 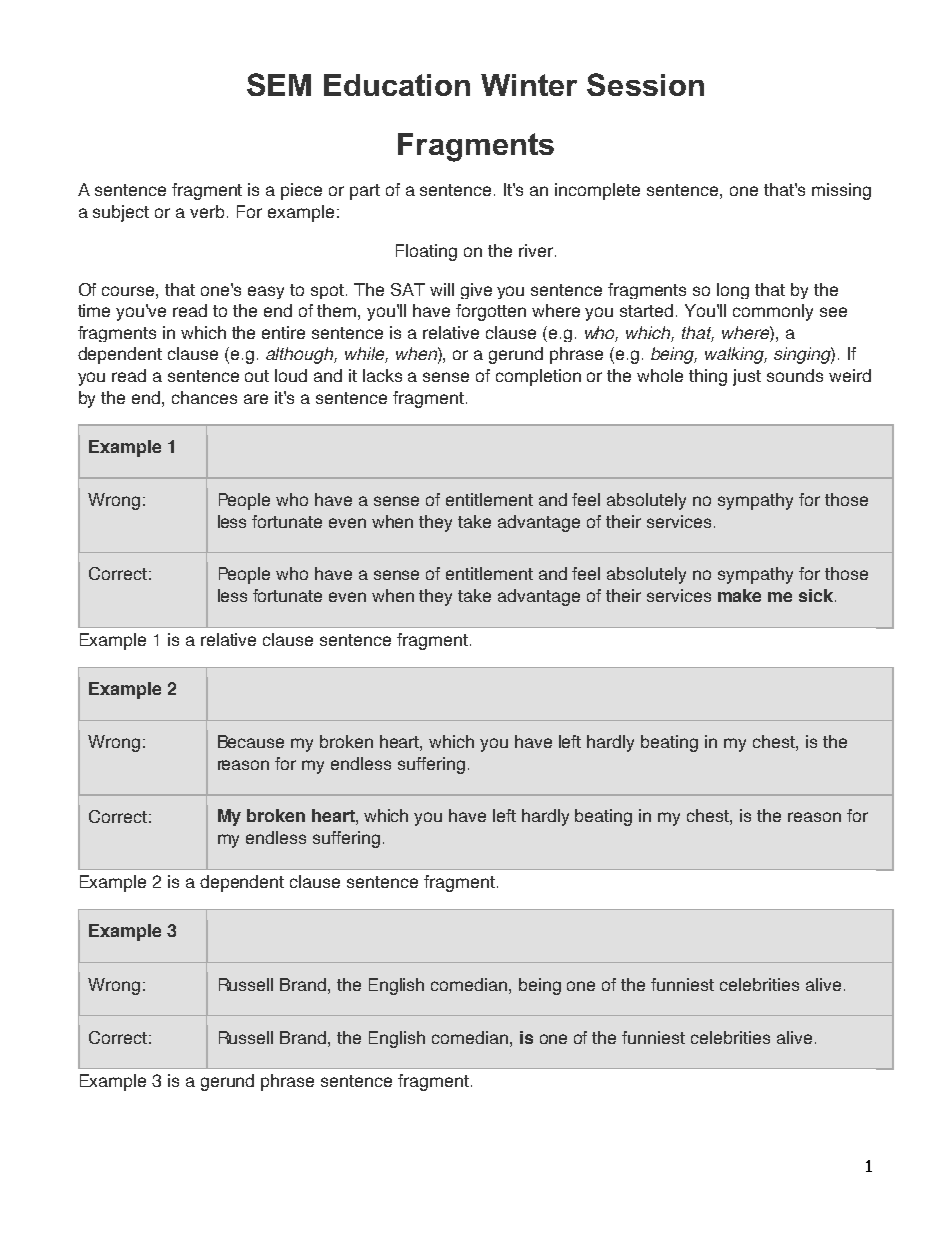 What do you see at coordinates (279, 84) in the screenshot?
I see `SEM` at bounding box center [279, 84].
